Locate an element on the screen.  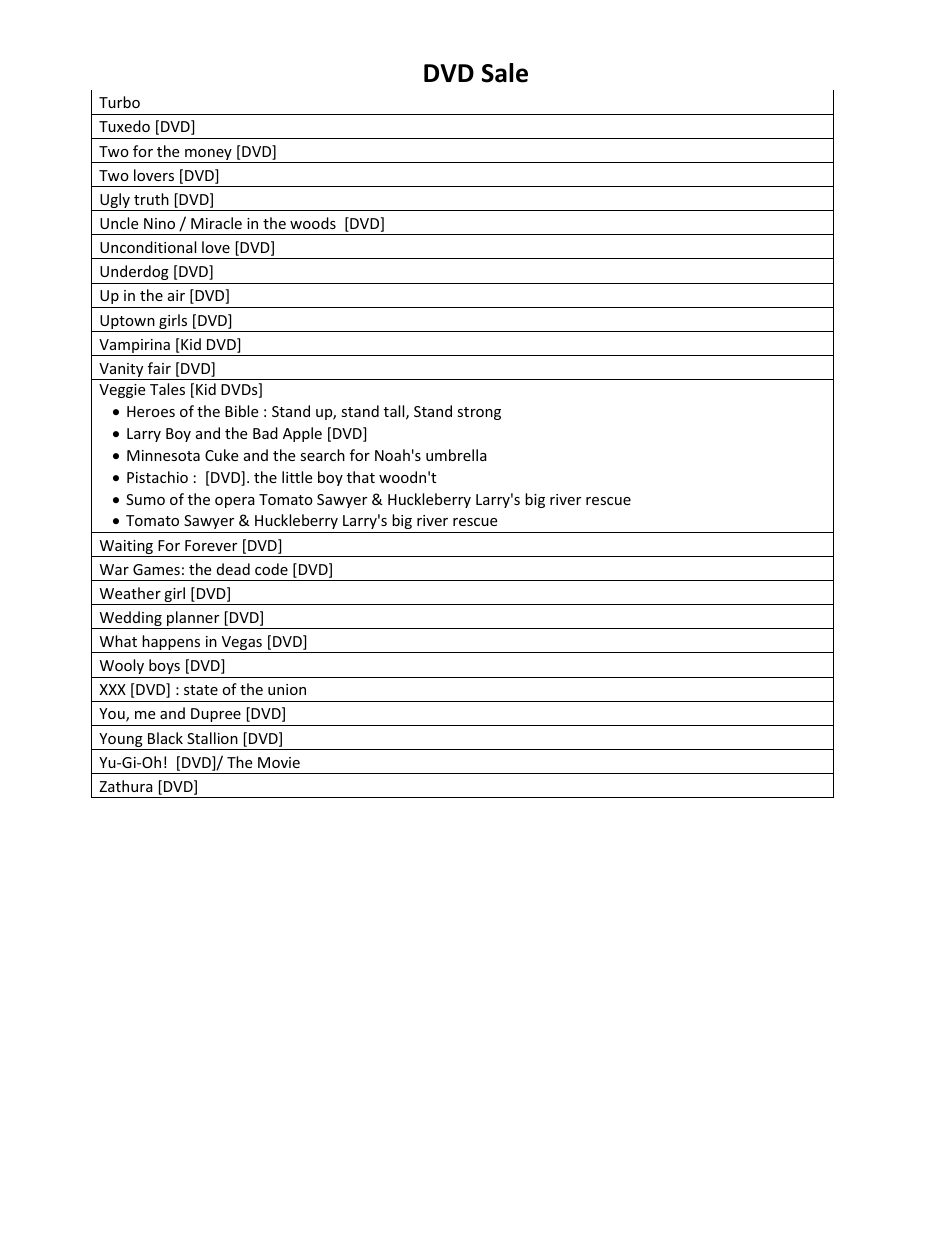
strong is located at coordinates (479, 413).
